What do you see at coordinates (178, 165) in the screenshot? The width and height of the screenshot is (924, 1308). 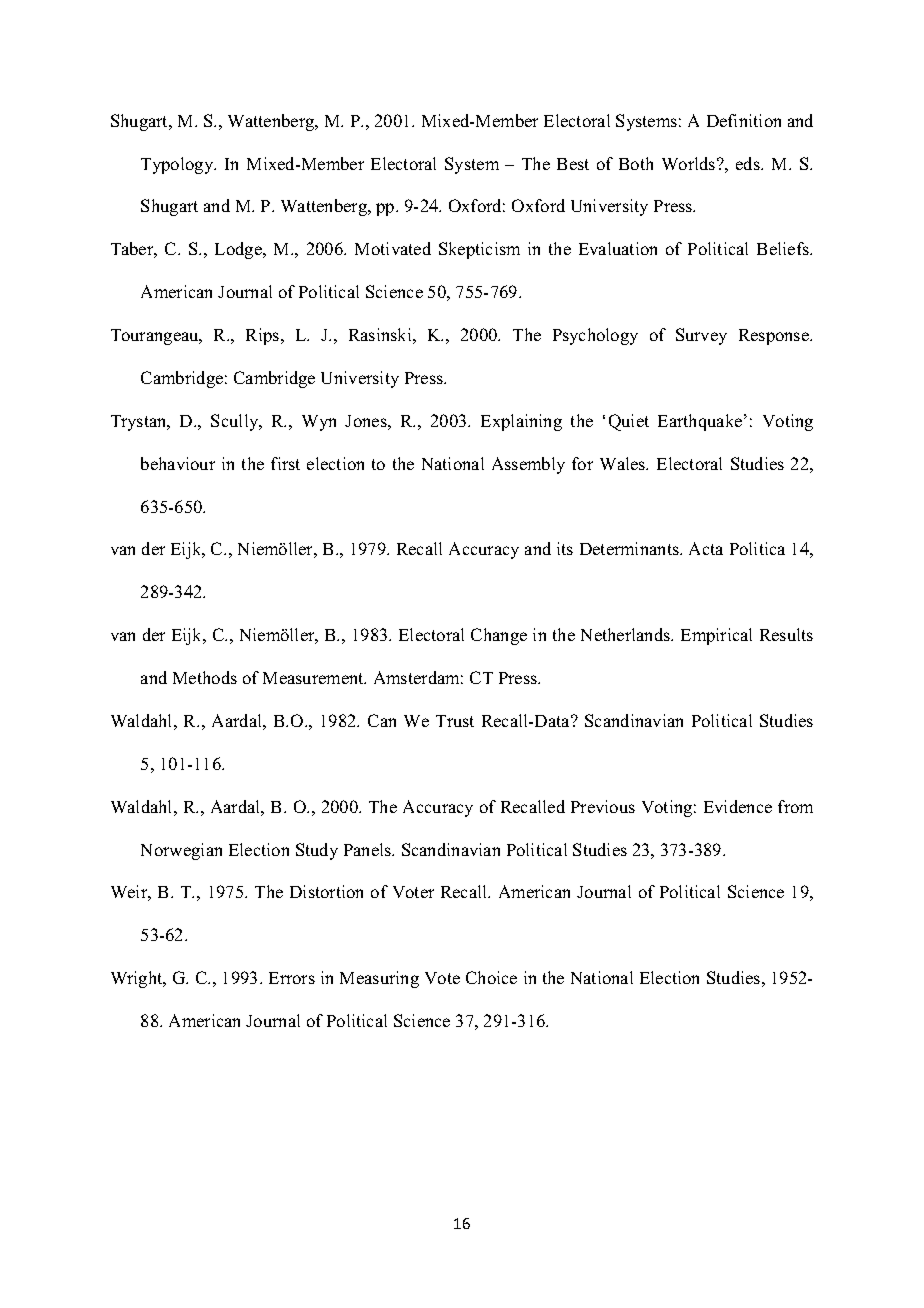 I see `Typology` at bounding box center [178, 165].
